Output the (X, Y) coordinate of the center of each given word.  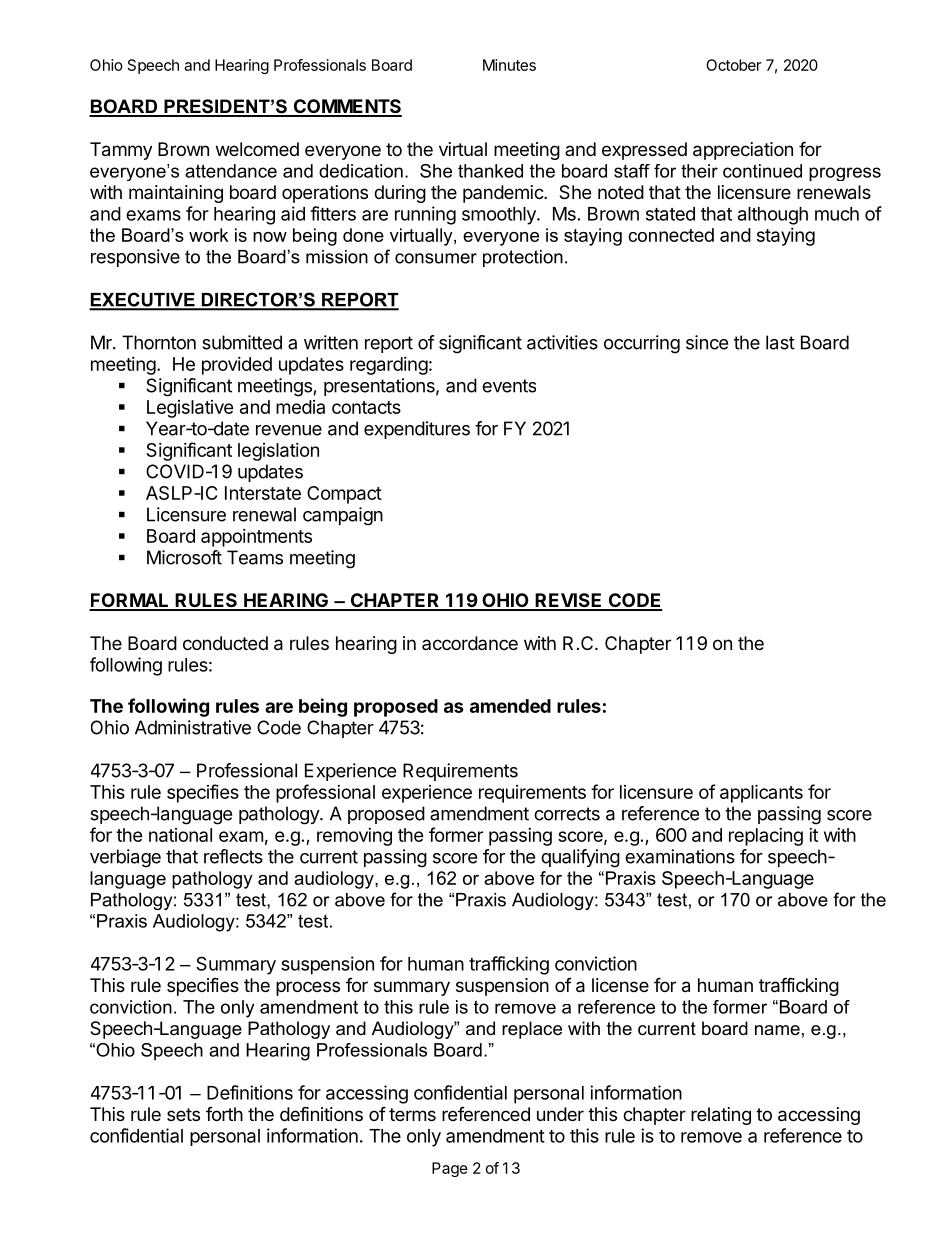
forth (224, 1114)
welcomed (257, 149)
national (180, 835)
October (734, 65)
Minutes (509, 65)
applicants (761, 793)
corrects (567, 814)
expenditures (417, 430)
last (780, 342)
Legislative (190, 409)
